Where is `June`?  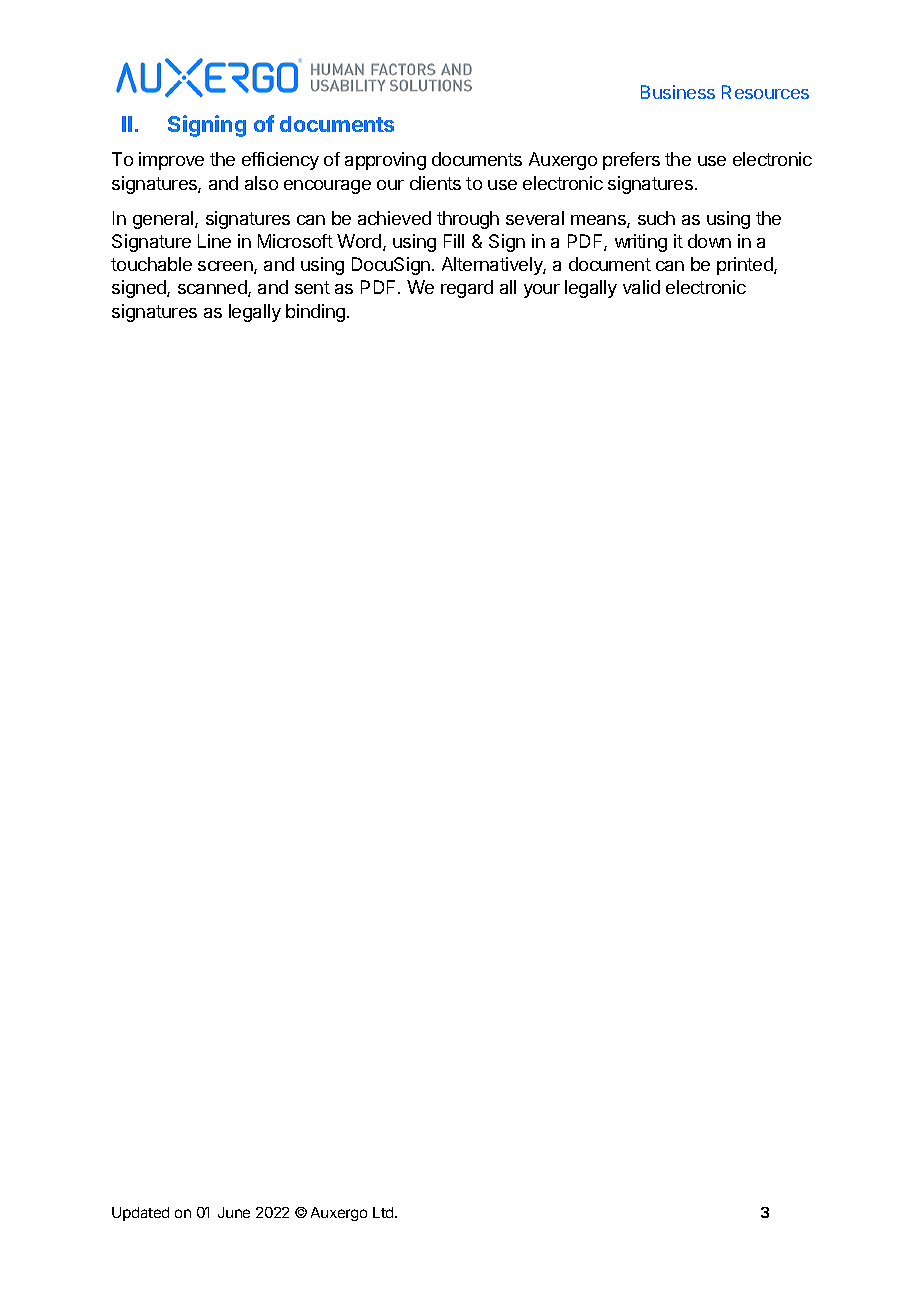
June is located at coordinates (234, 1212).
